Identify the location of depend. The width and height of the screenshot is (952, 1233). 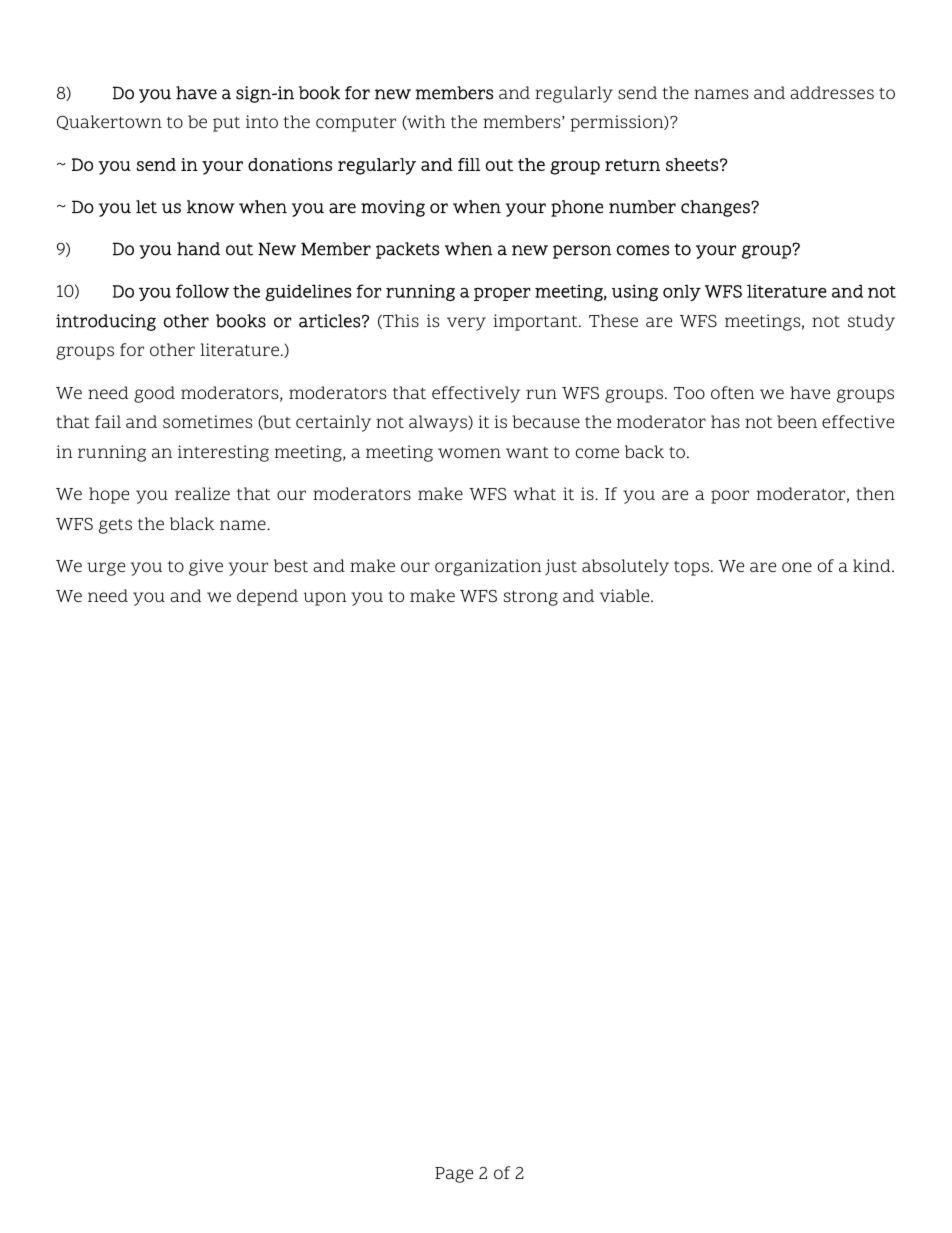
(267, 597).
